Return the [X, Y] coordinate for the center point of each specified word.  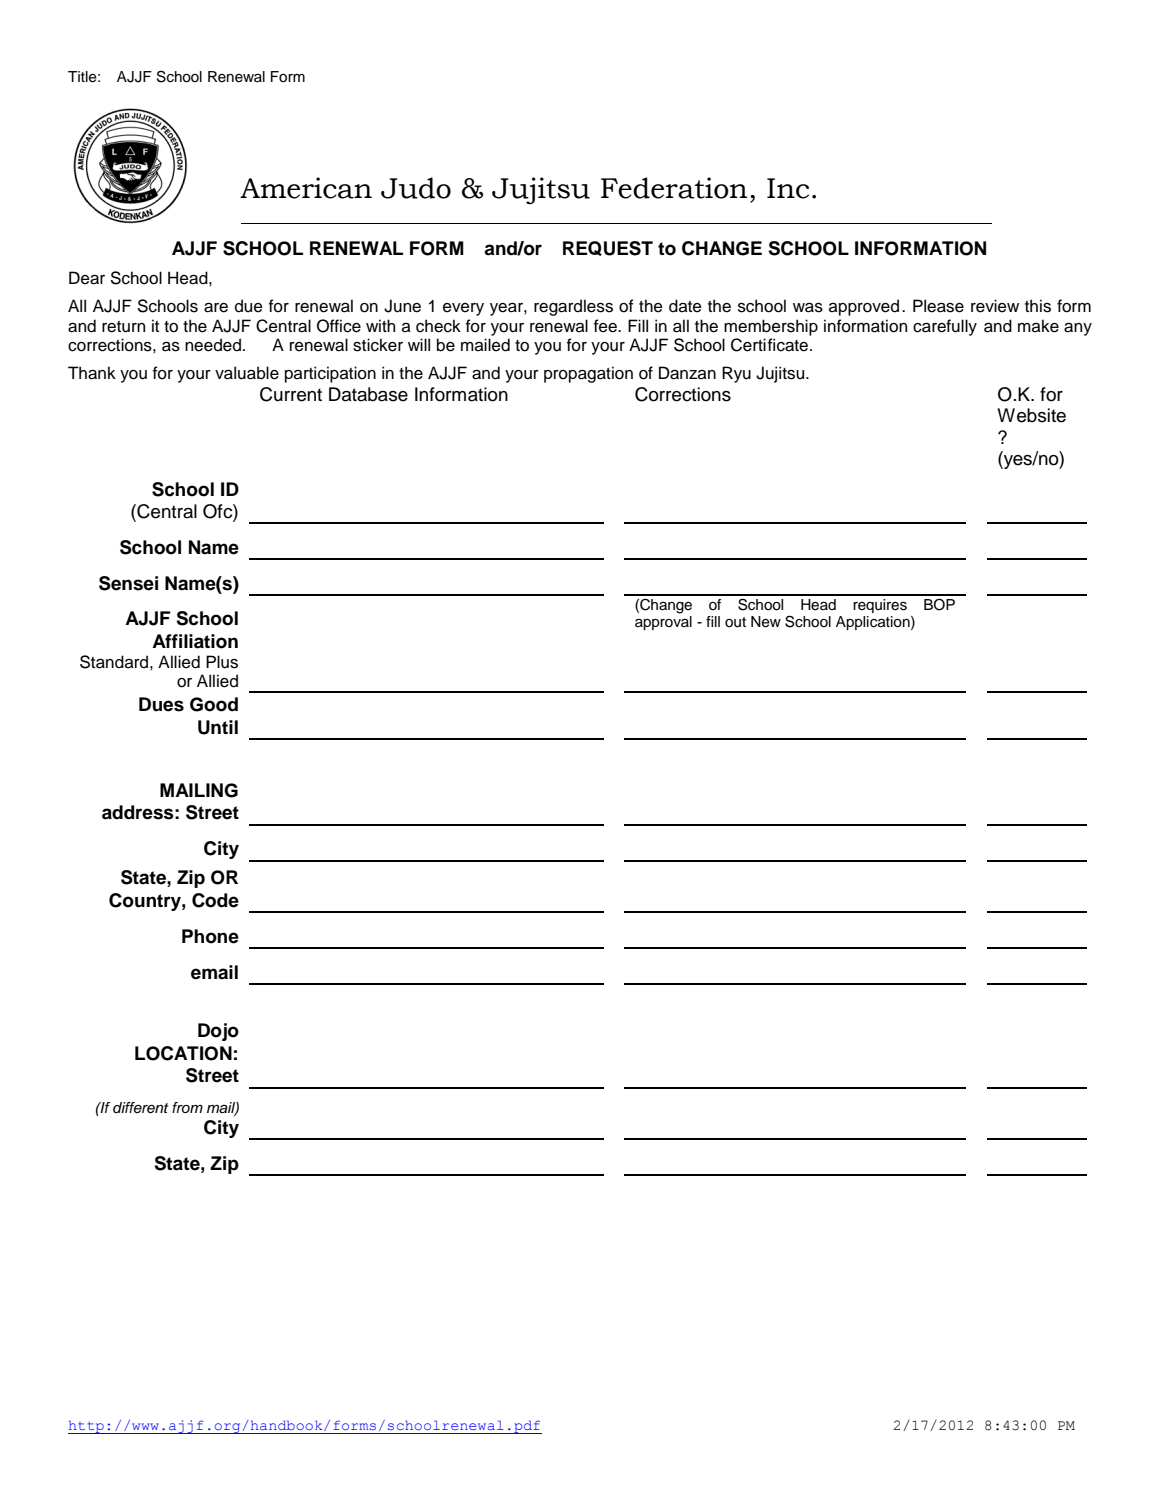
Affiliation [195, 641]
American [306, 188]
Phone [210, 936]
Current [291, 394]
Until [218, 727]
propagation [588, 374]
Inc [788, 188]
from [187, 1107]
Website [1031, 415]
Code [215, 900]
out [735, 622]
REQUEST [608, 248]
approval [663, 623]
